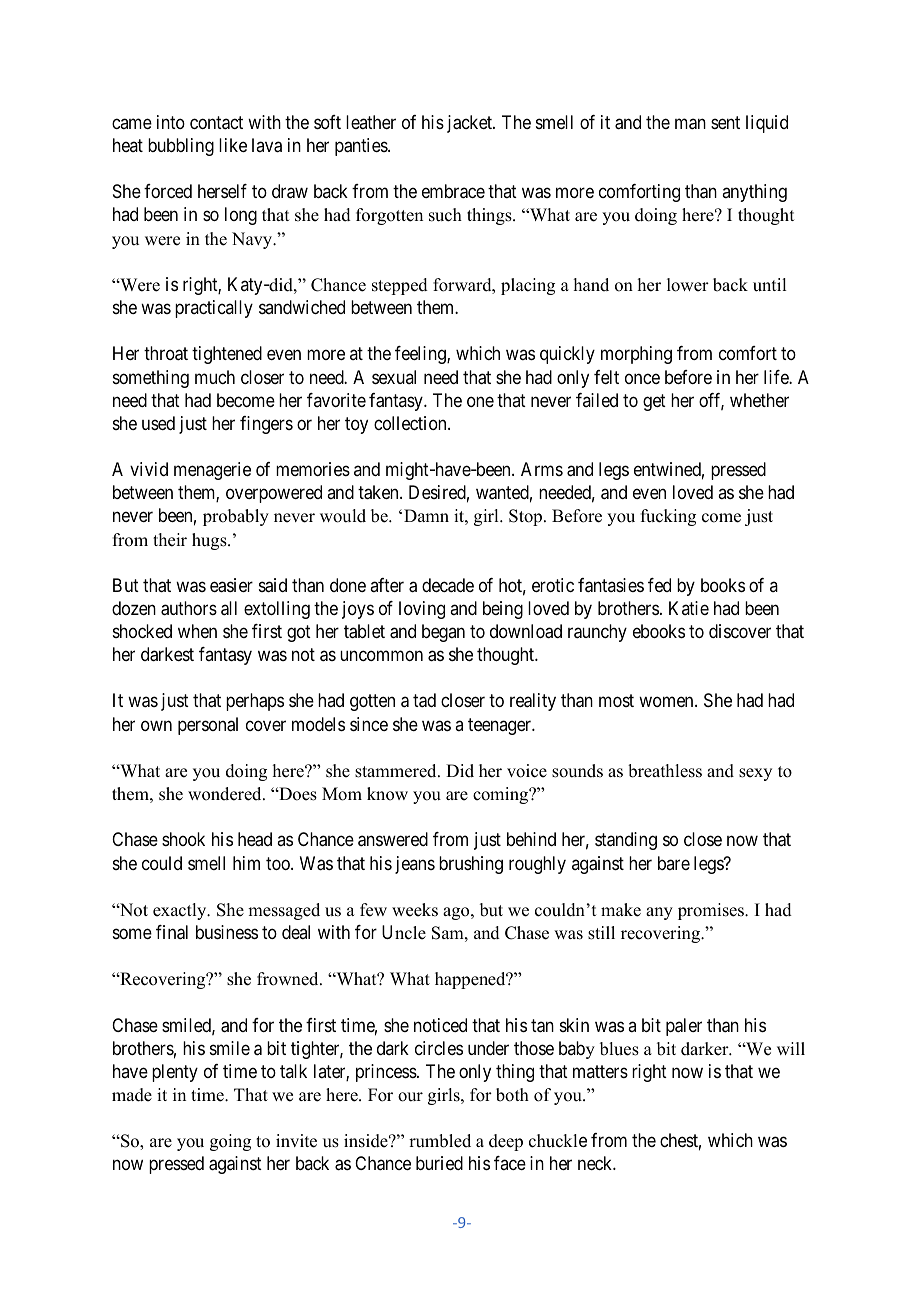 The height and width of the screenshot is (1308, 924). Describe the element at coordinates (689, 608) in the screenshot. I see `Katie` at that location.
